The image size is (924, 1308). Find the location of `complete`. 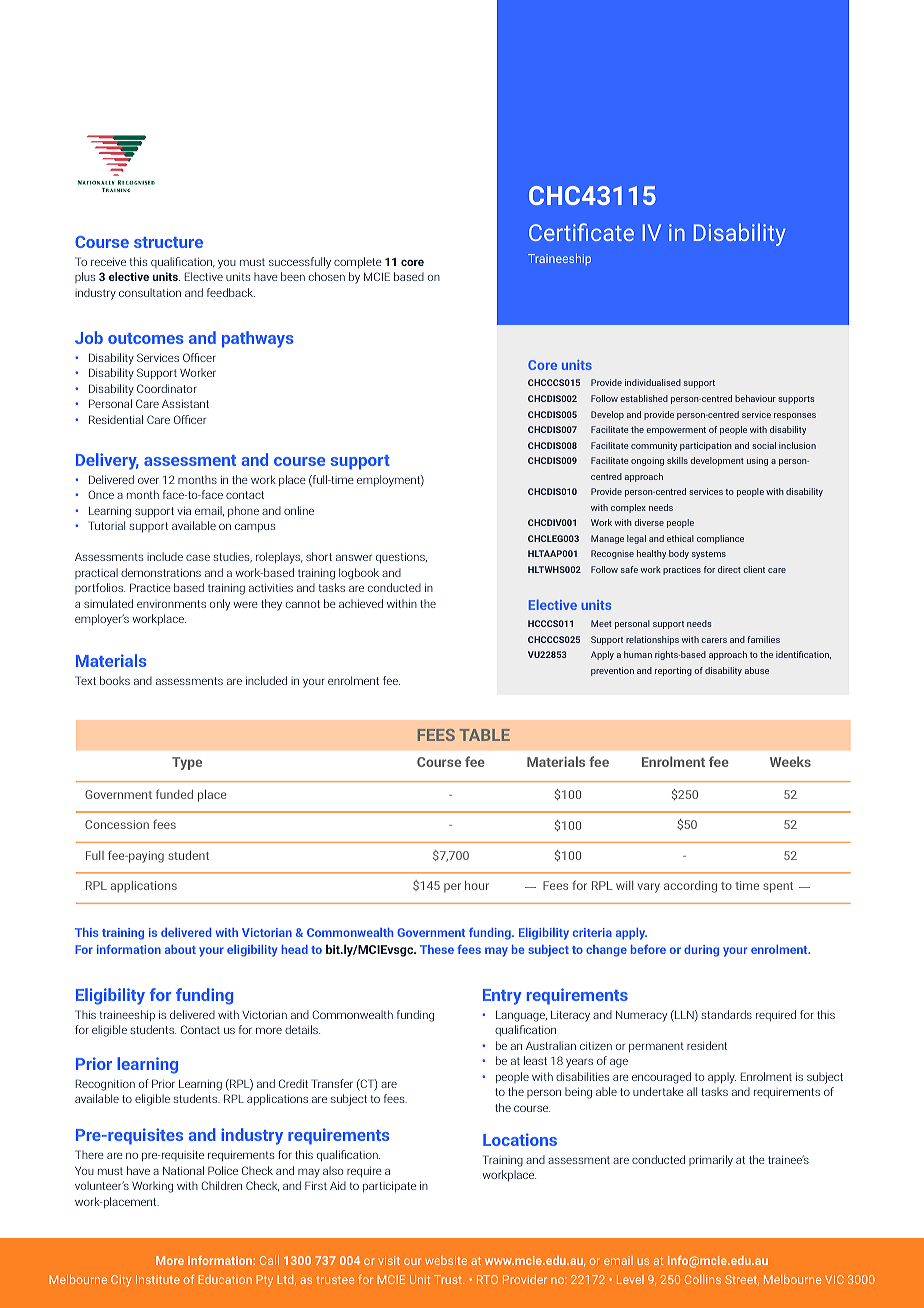

complete is located at coordinates (358, 262).
